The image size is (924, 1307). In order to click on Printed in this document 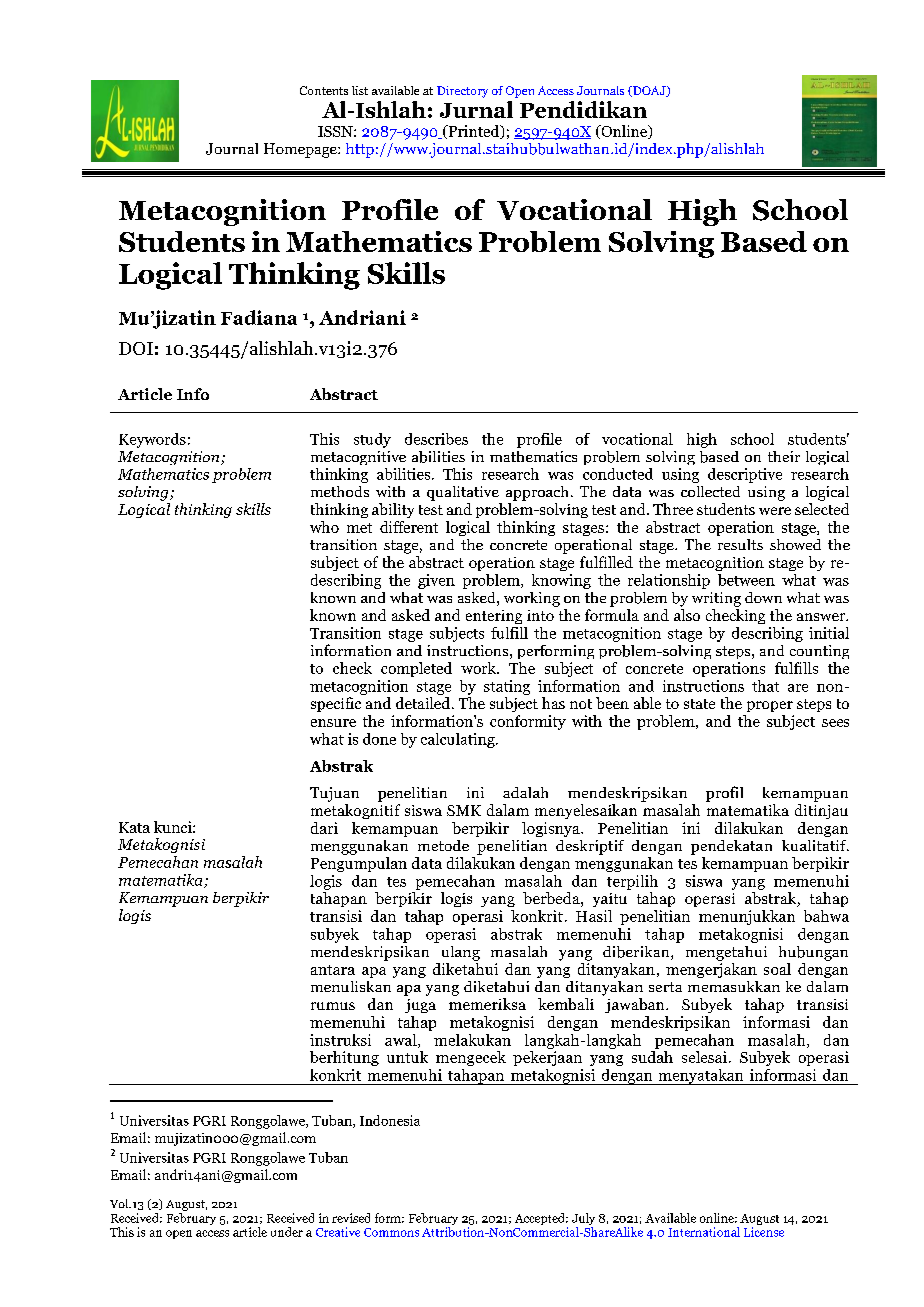, I will do `click(474, 132)`.
